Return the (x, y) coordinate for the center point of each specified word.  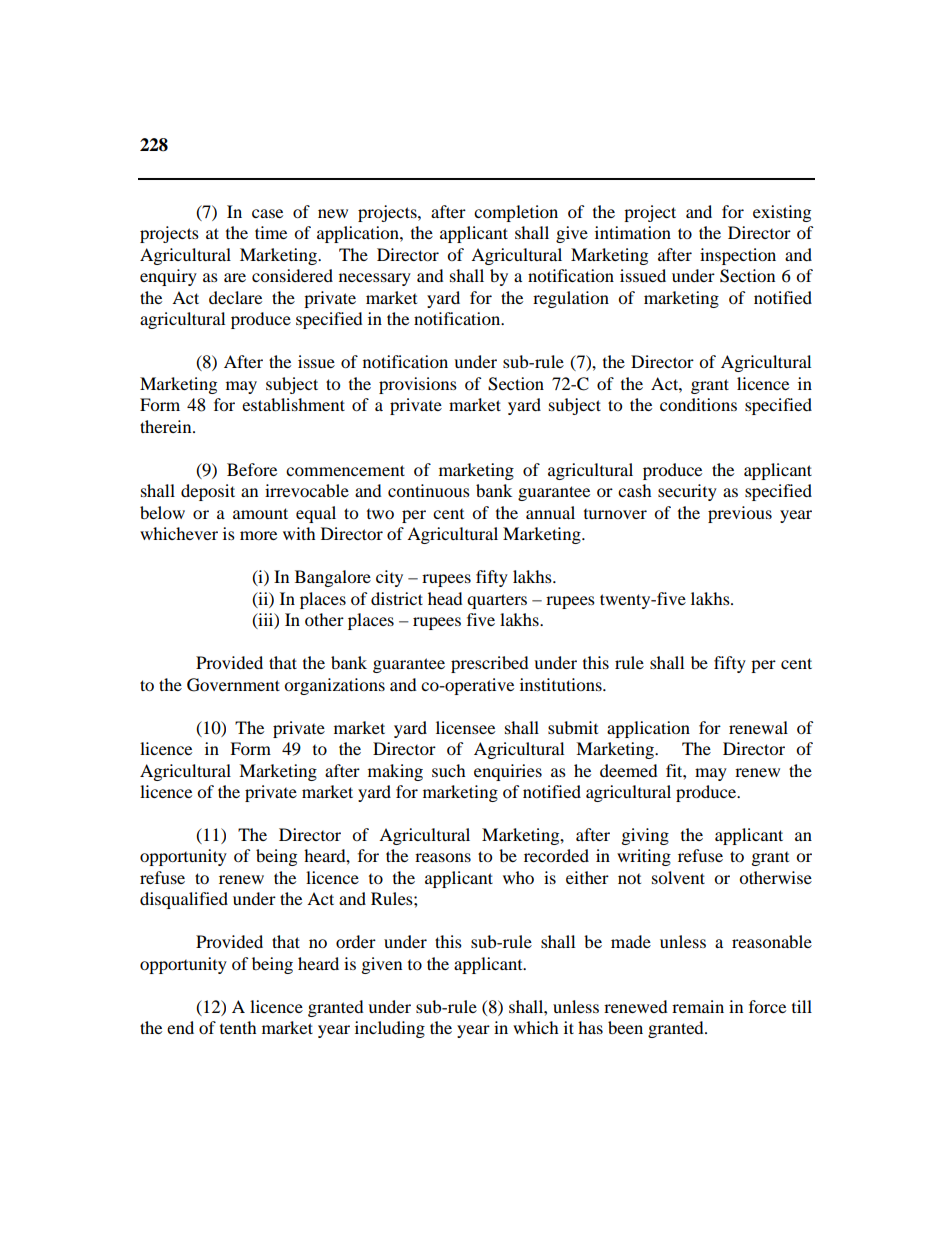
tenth (238, 1027)
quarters (497, 601)
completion (516, 213)
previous (740, 514)
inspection (738, 256)
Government (233, 685)
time (271, 232)
